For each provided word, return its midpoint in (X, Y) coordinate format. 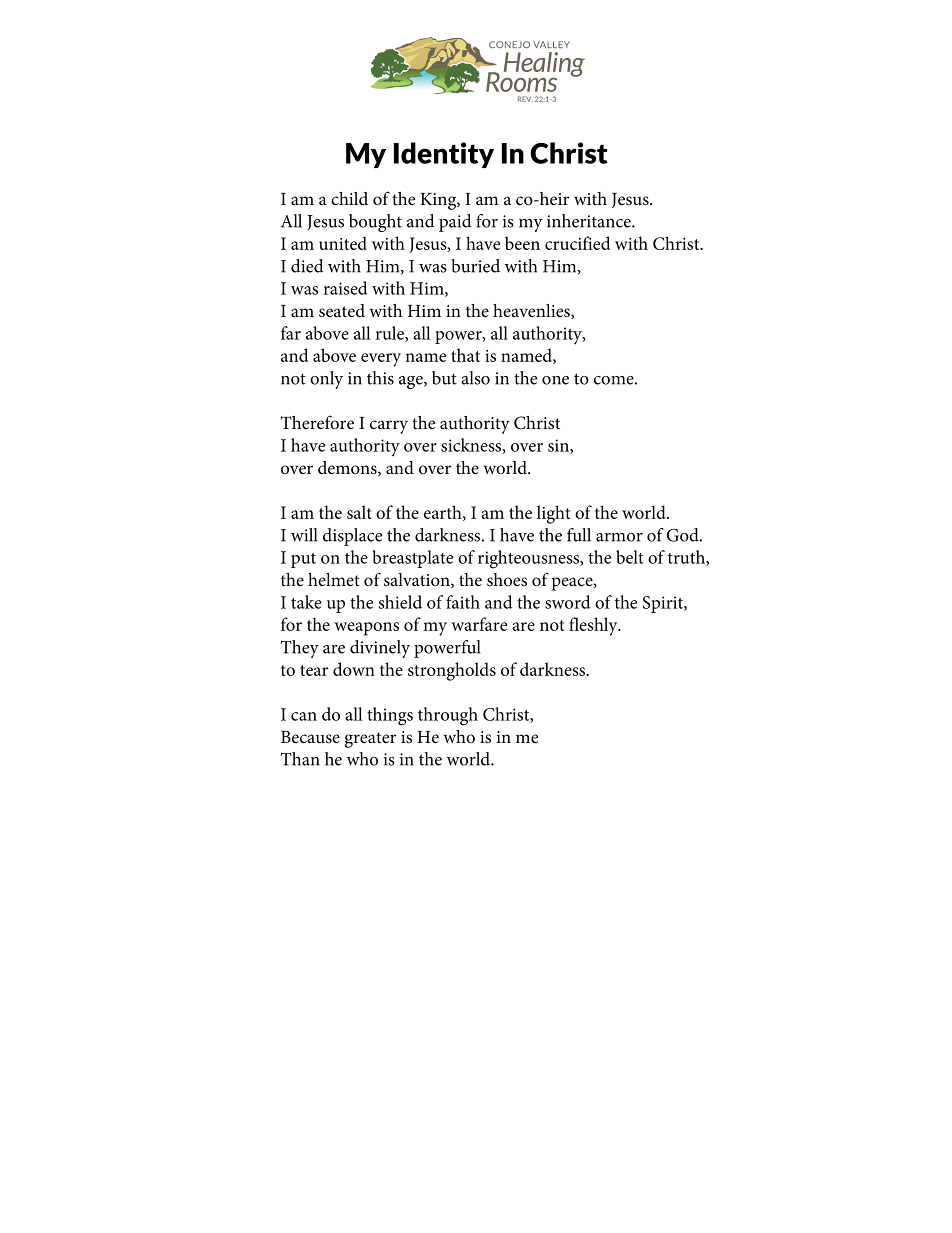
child (349, 199)
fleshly (594, 626)
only (326, 380)
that (465, 355)
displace (352, 537)
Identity (444, 155)
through (448, 716)
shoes (507, 580)
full (579, 535)
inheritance (590, 221)
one (555, 380)
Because (310, 737)
